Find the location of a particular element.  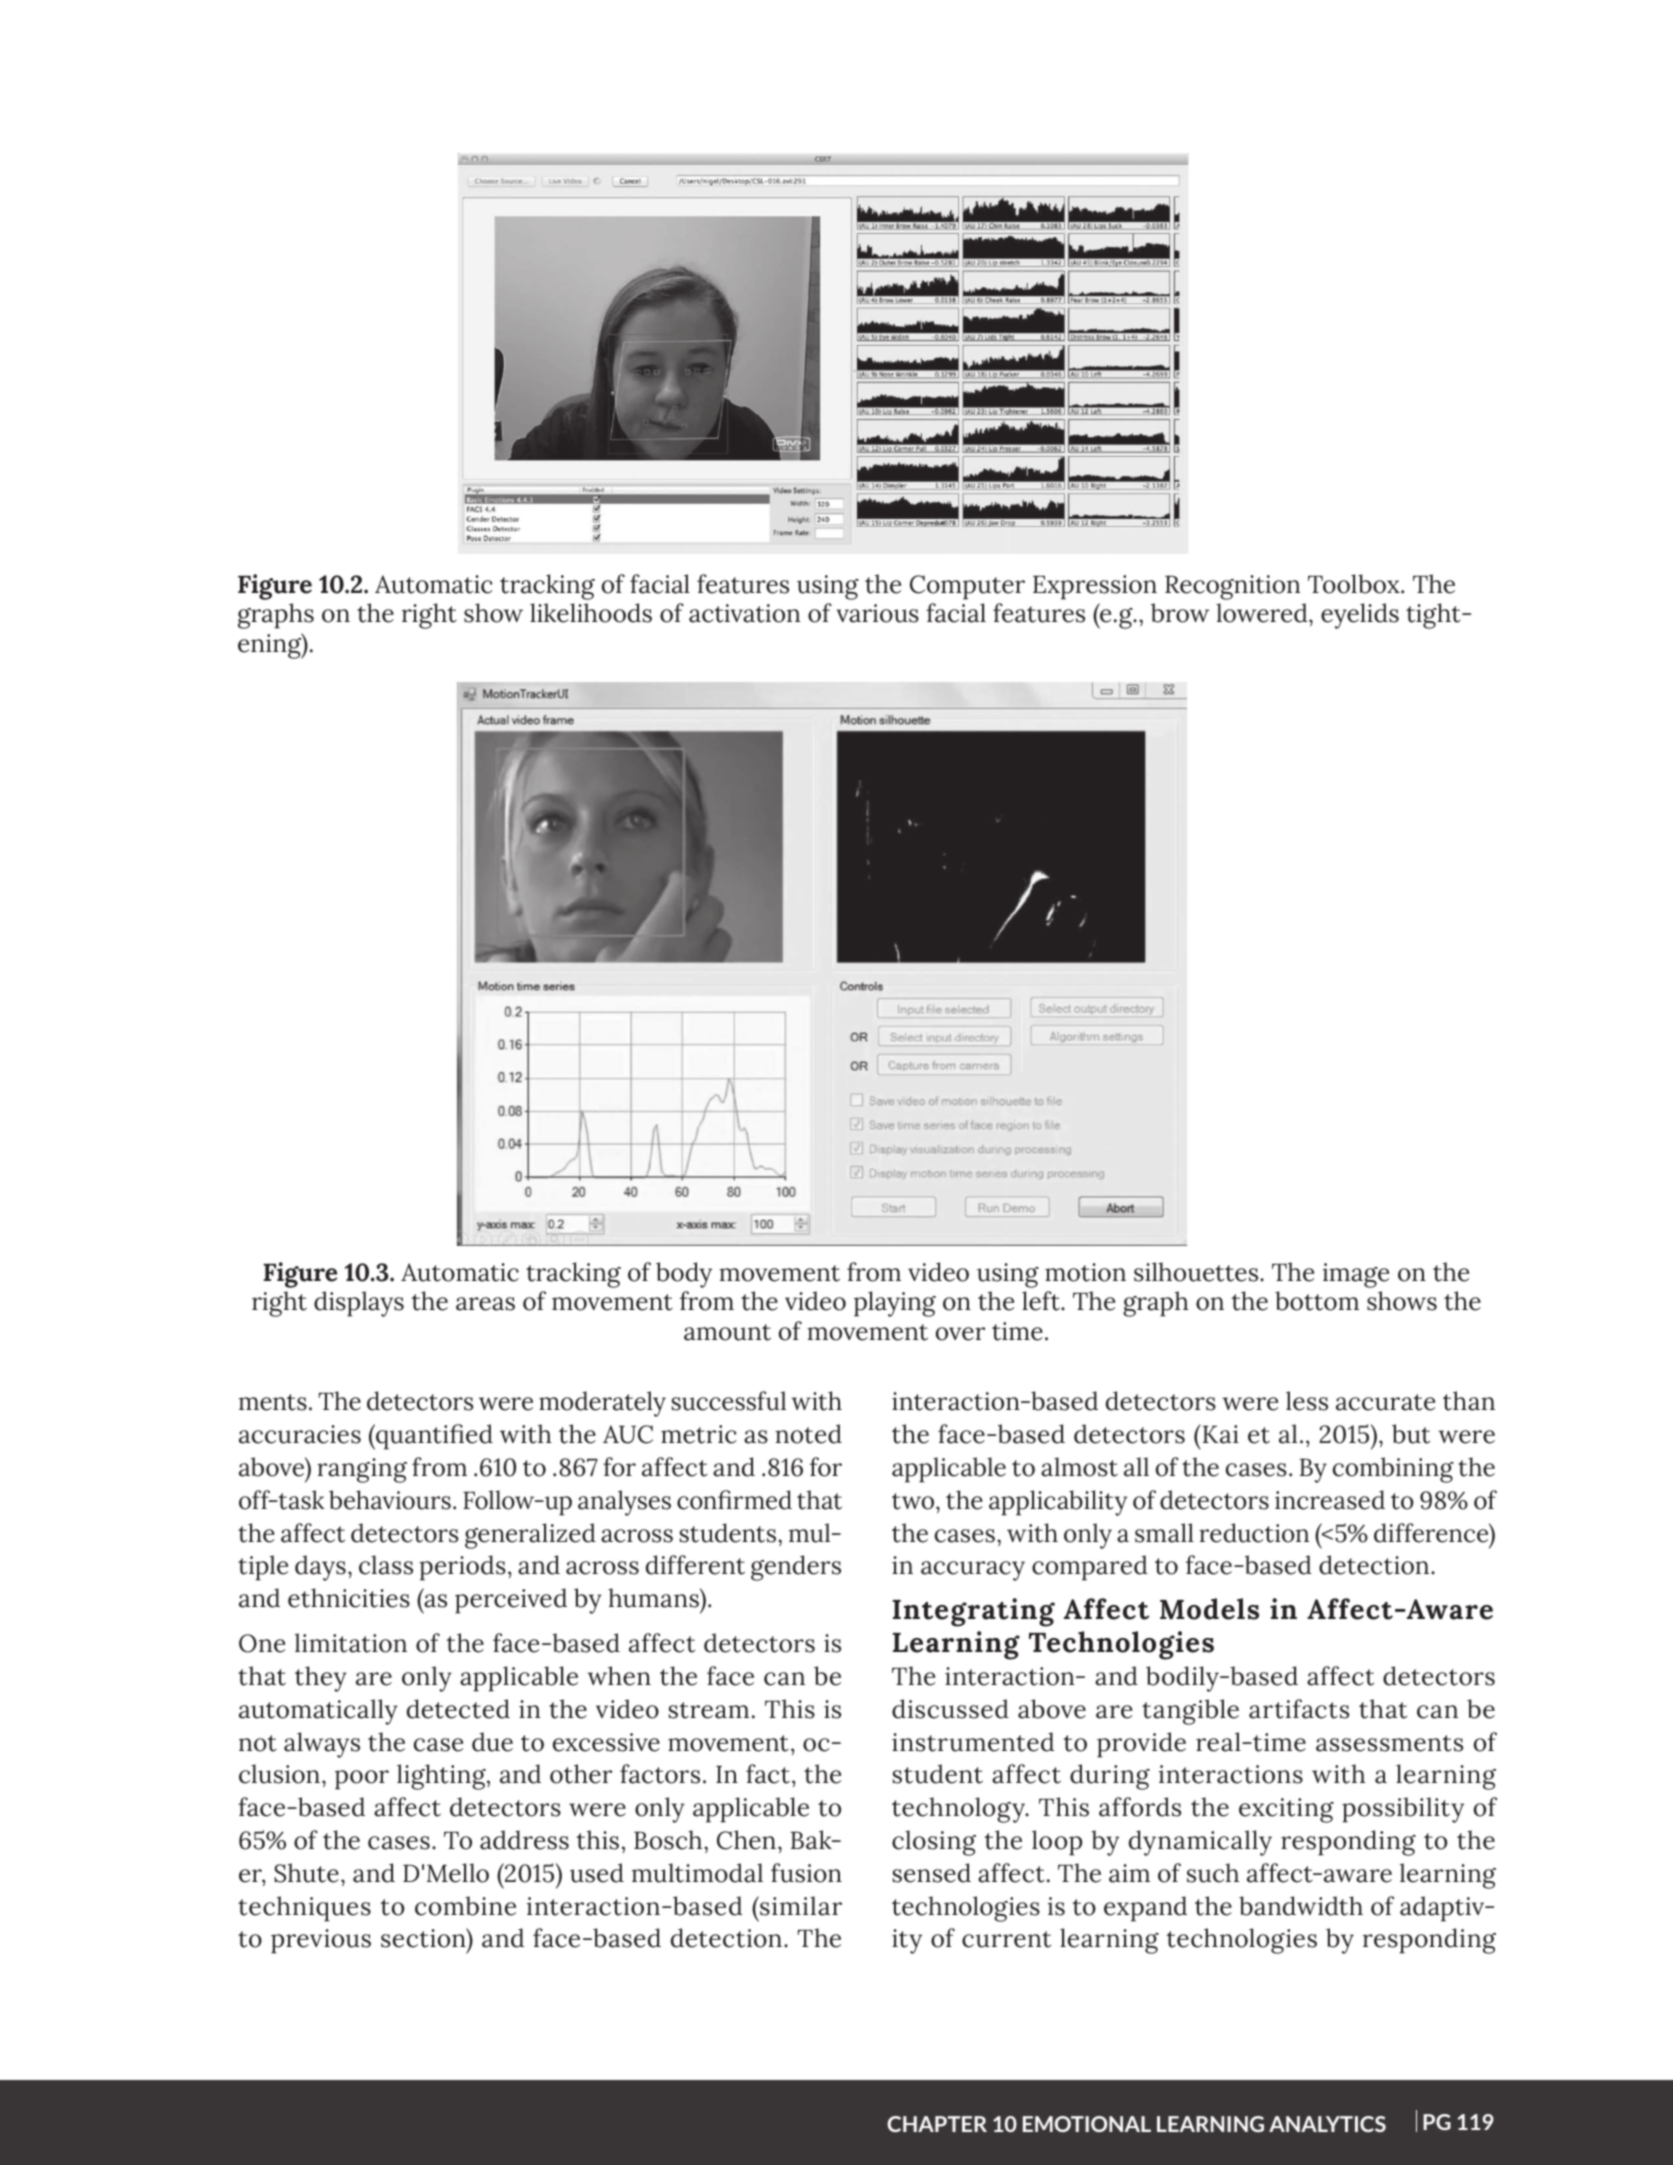

image is located at coordinates (1356, 1275).
